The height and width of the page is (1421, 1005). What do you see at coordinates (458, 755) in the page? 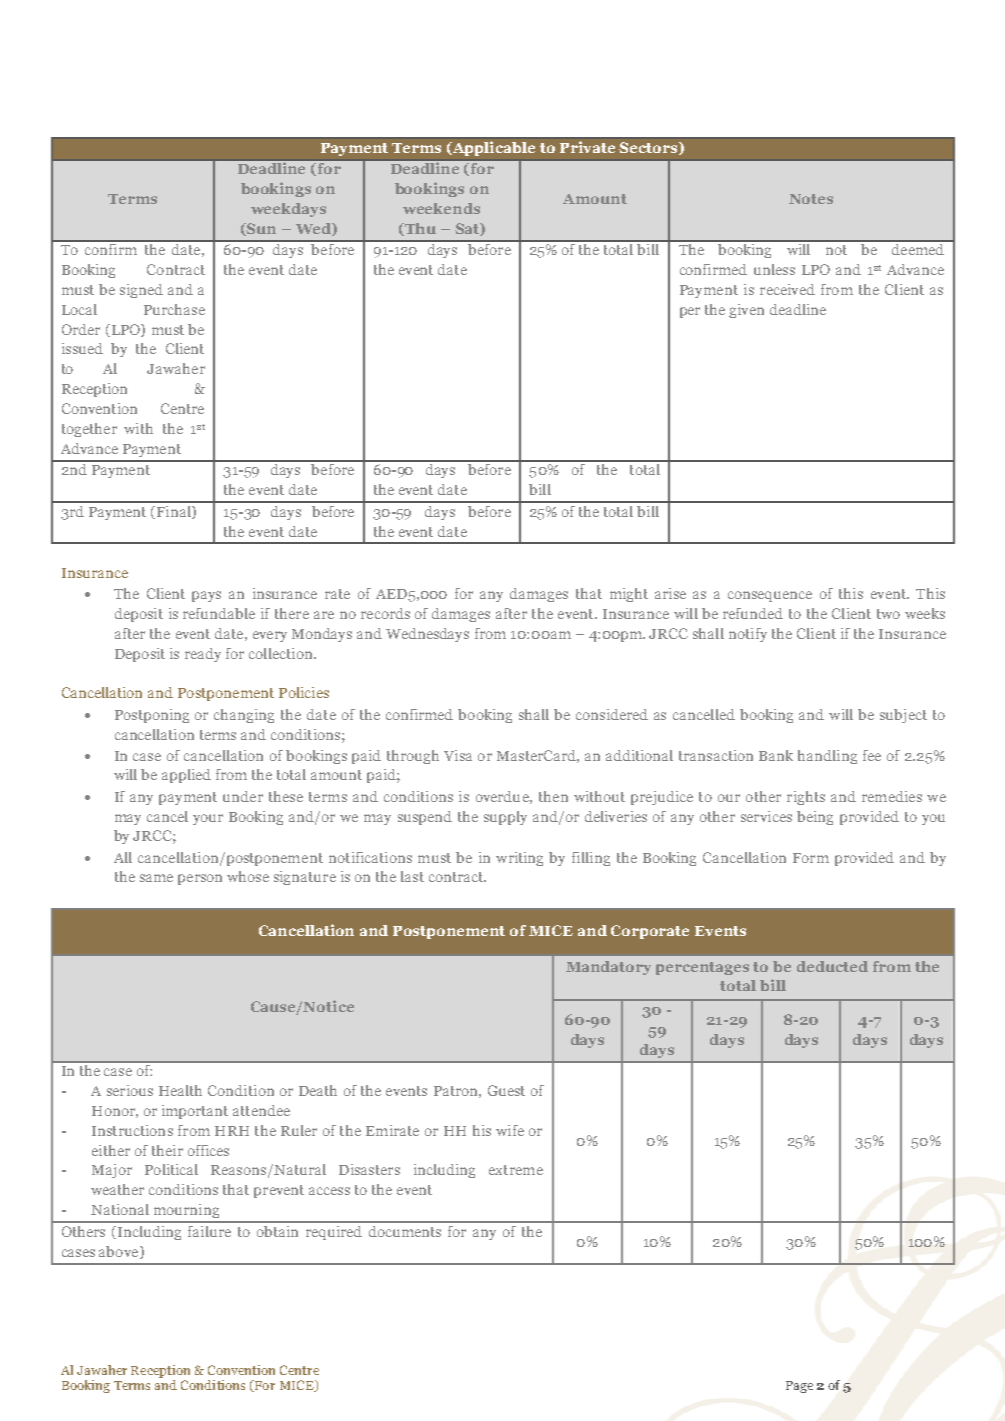
I see `Visa` at bounding box center [458, 755].
